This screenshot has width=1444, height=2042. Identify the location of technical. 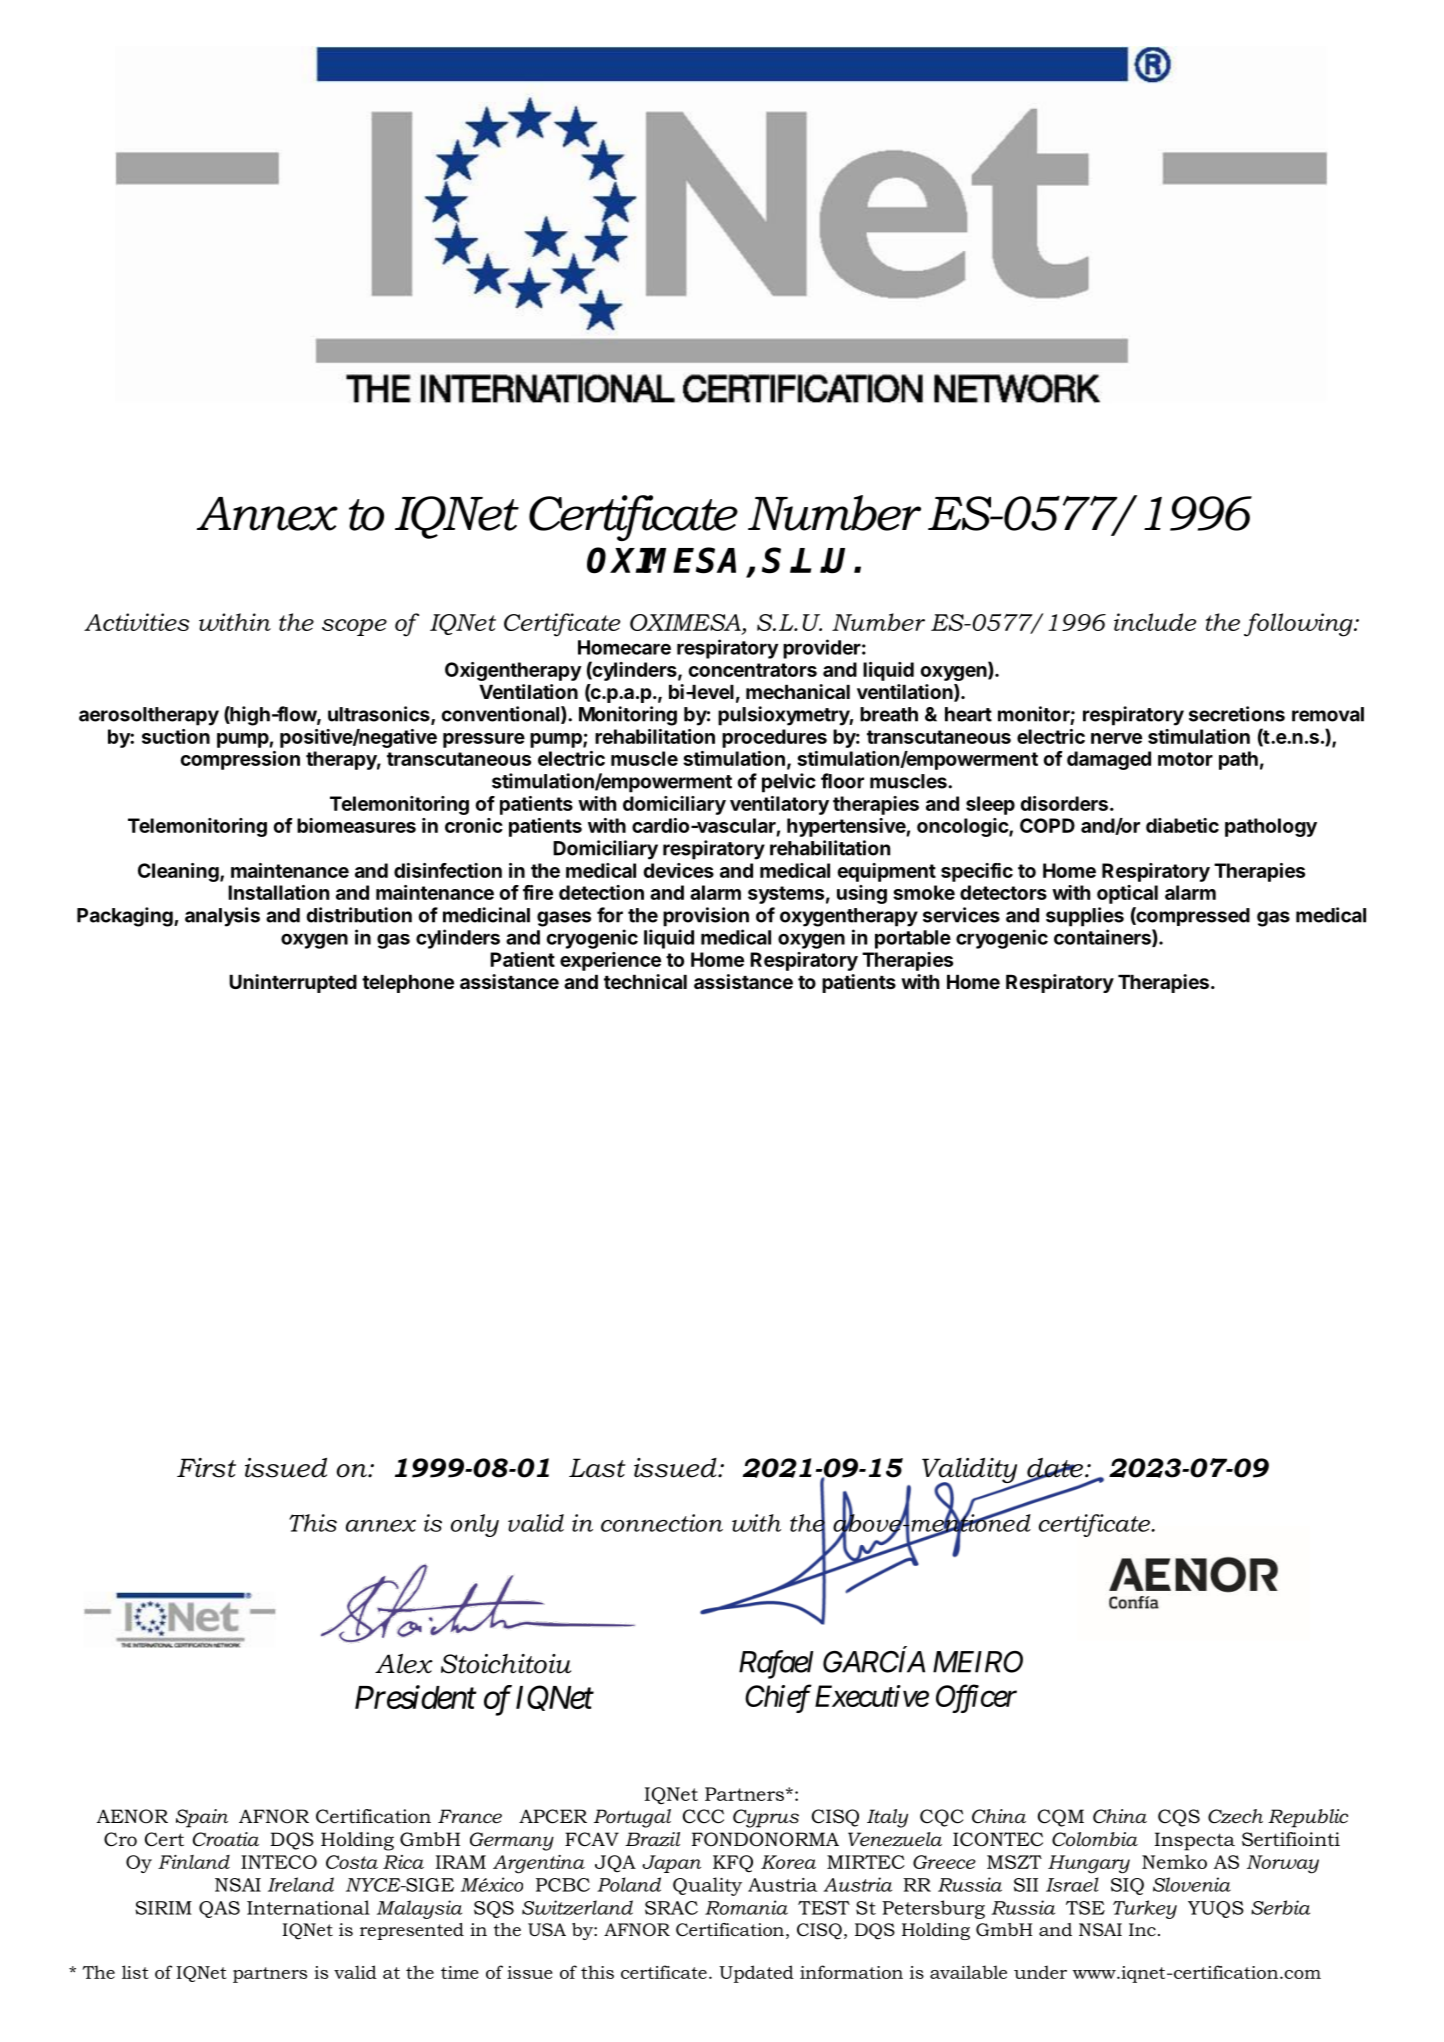
(645, 981).
